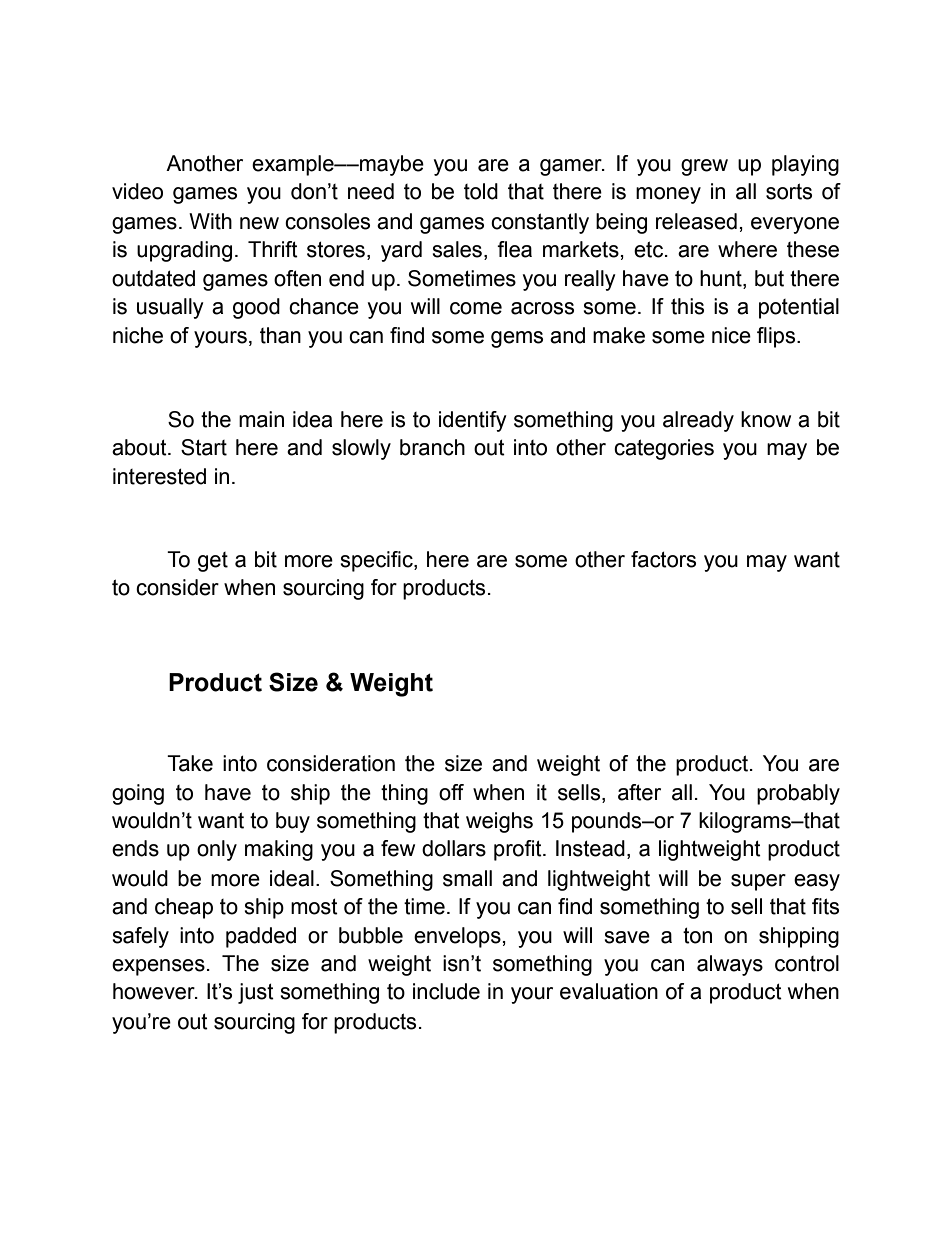 The height and width of the screenshot is (1233, 952). What do you see at coordinates (663, 559) in the screenshot?
I see `factors` at bounding box center [663, 559].
